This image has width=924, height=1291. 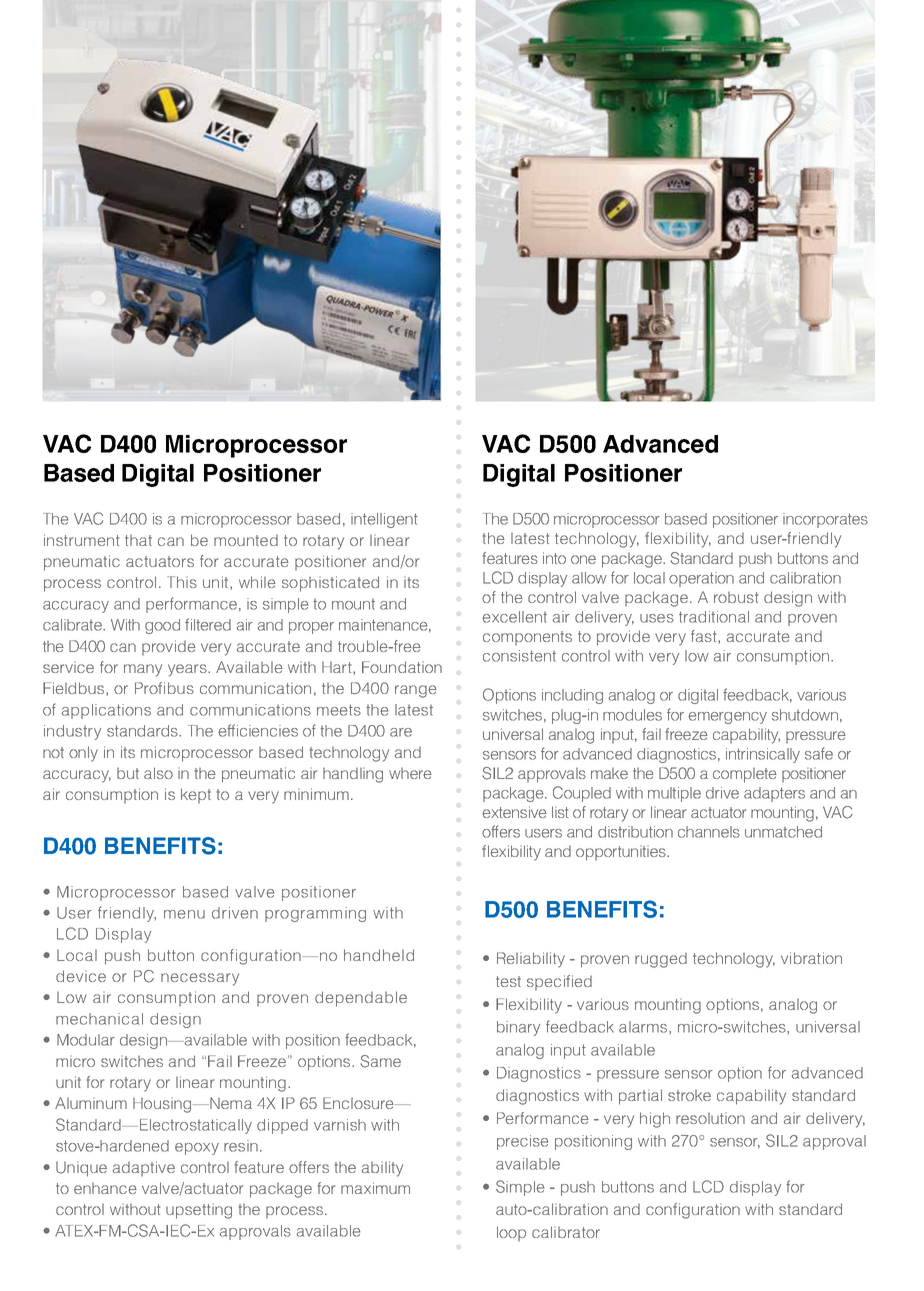 What do you see at coordinates (727, 718) in the image?
I see `emergency` at bounding box center [727, 718].
